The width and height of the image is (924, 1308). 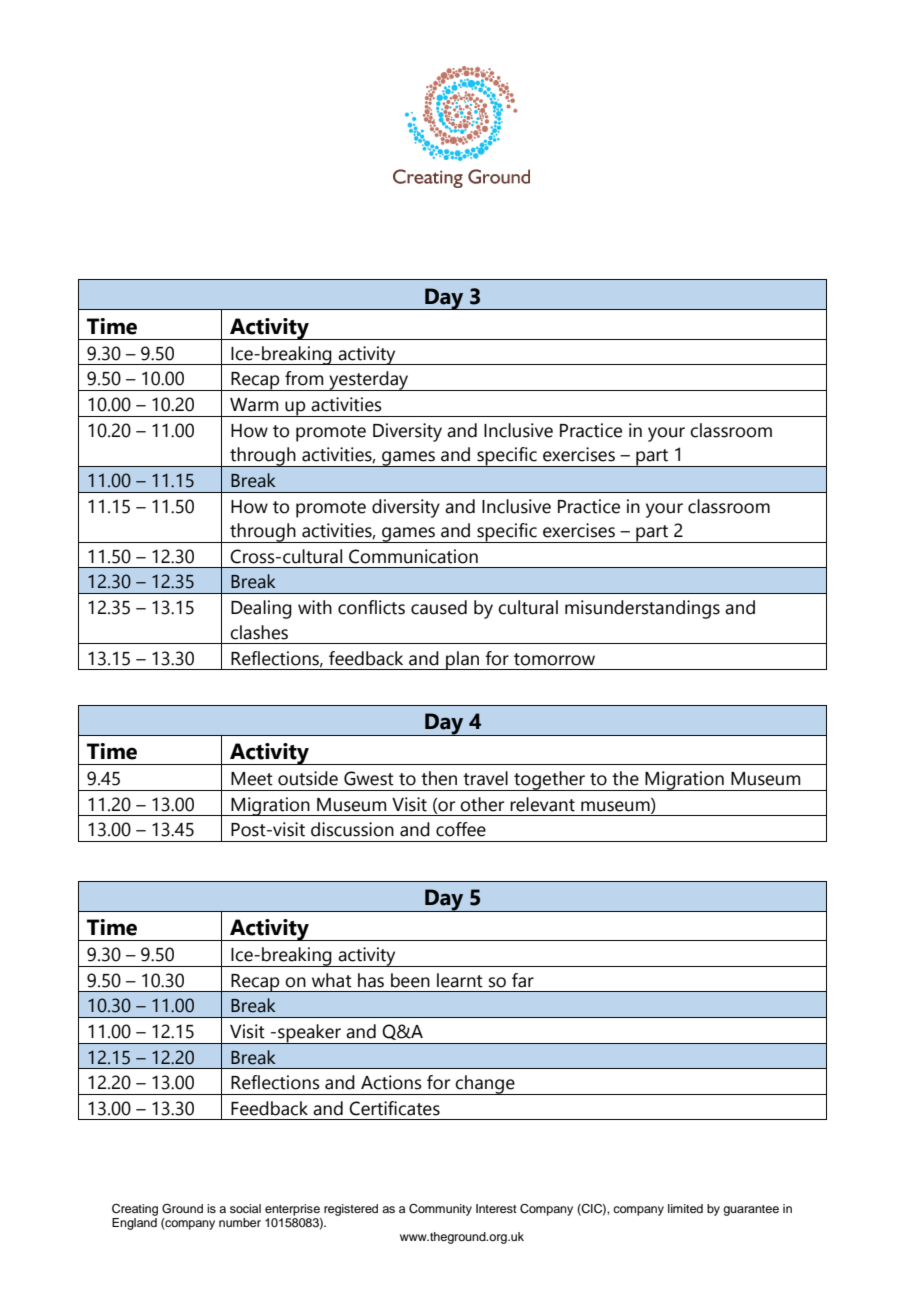 I want to click on tomorrow, so click(x=554, y=659).
